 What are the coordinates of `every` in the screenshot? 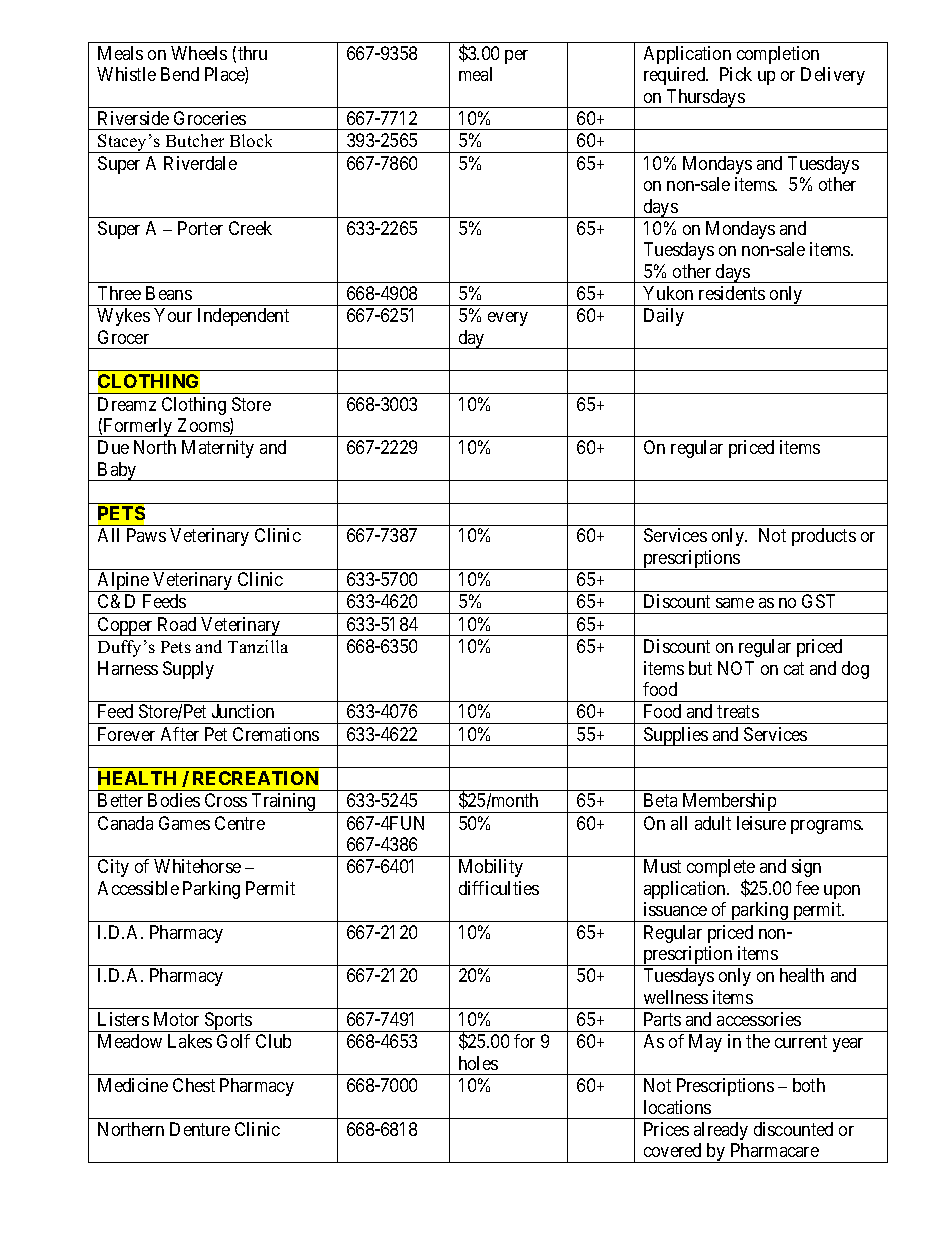 It's located at (508, 319).
